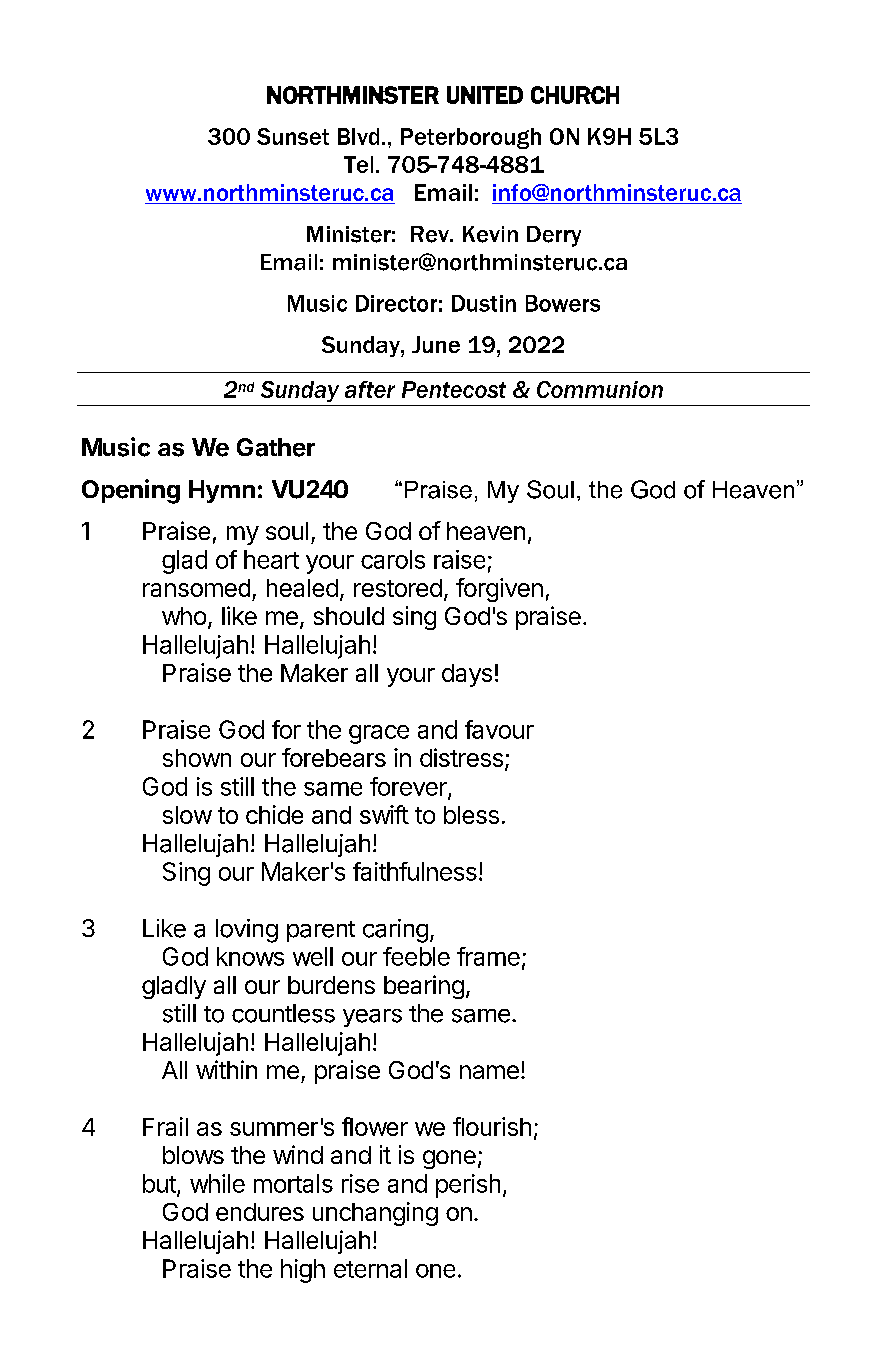 The height and width of the screenshot is (1372, 887). Describe the element at coordinates (499, 590) in the screenshot. I see `forgiven` at that location.
